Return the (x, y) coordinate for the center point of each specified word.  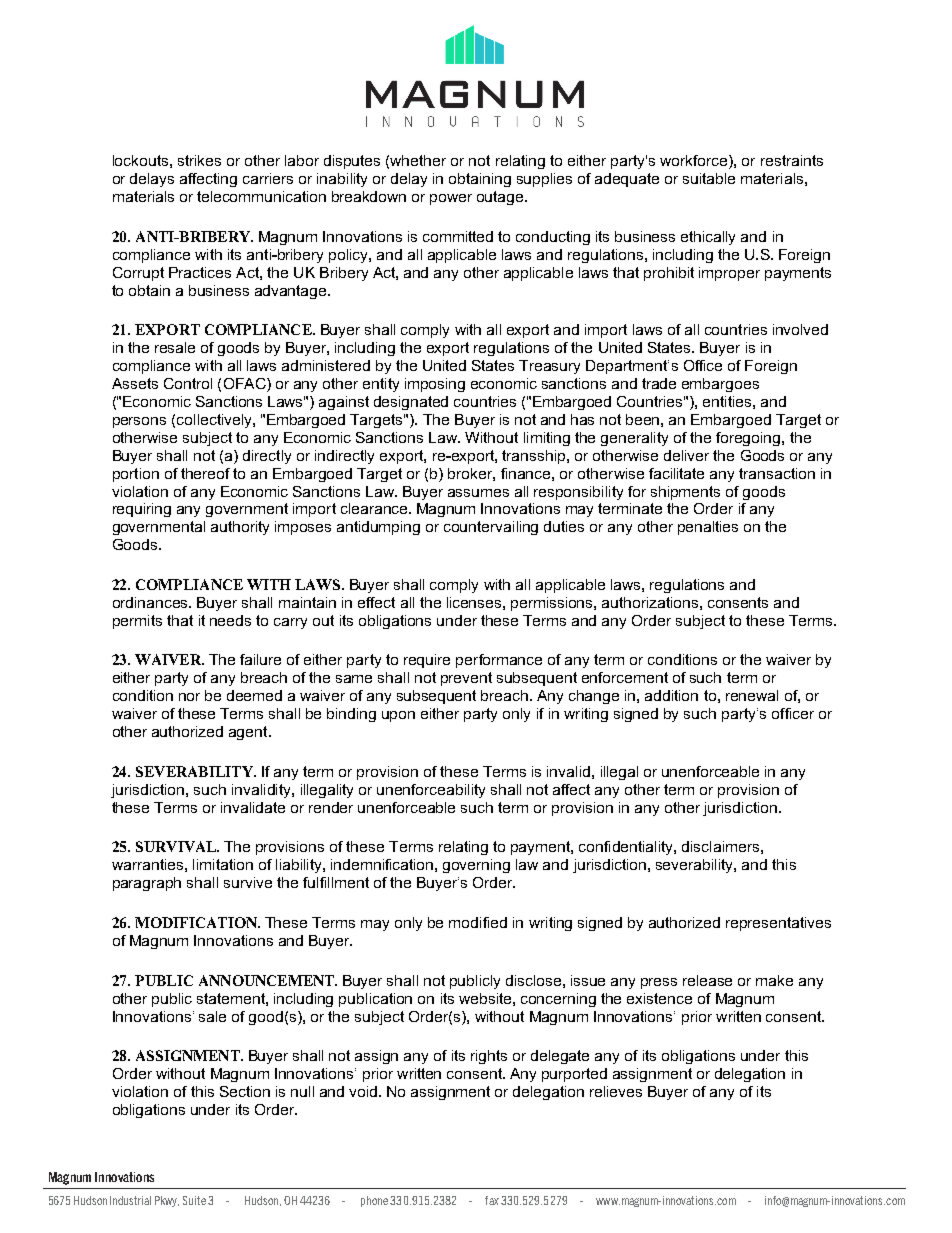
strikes (199, 160)
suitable (709, 178)
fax (492, 1200)
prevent (466, 679)
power (451, 199)
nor (189, 697)
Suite (194, 1200)
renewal (752, 695)
